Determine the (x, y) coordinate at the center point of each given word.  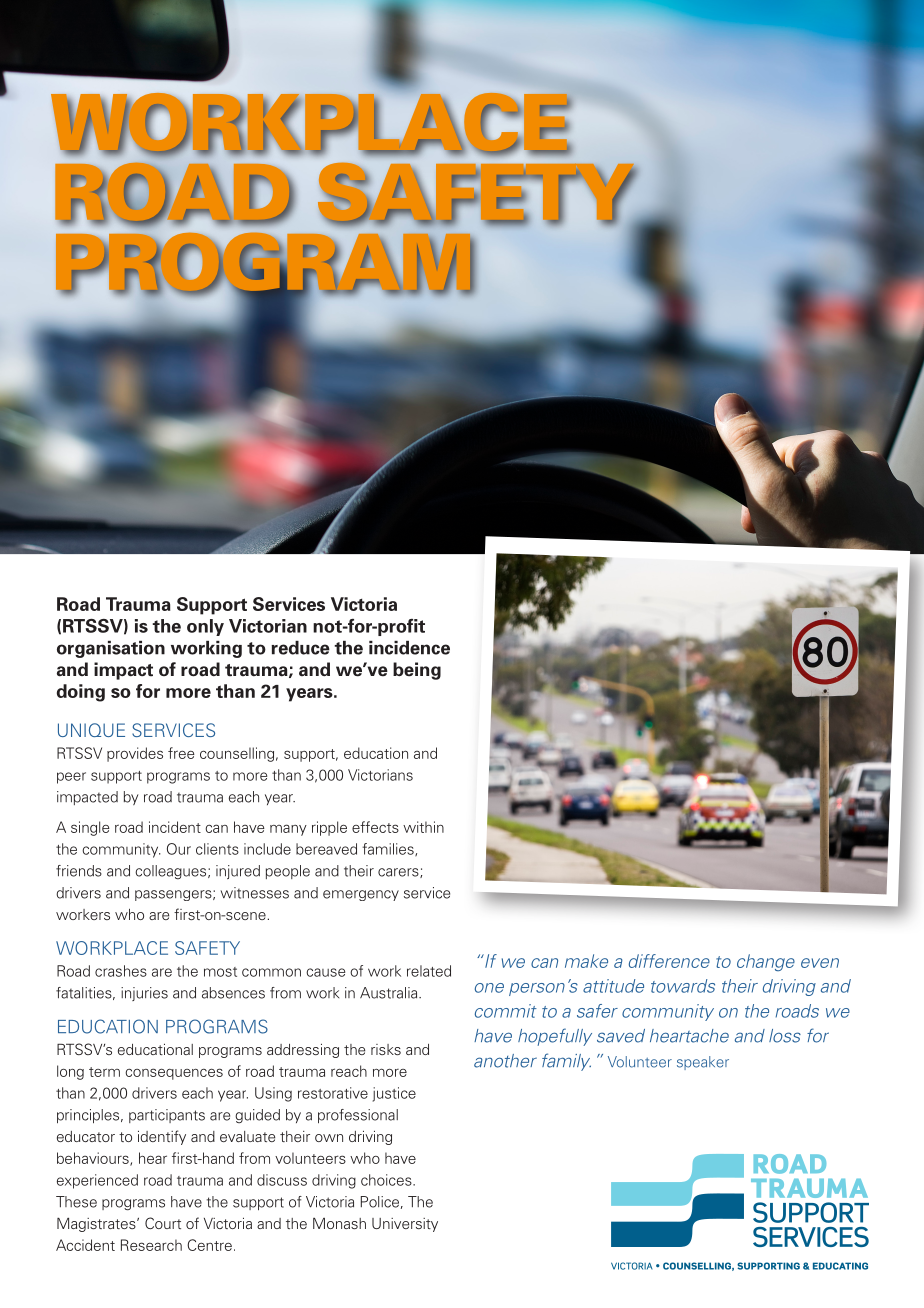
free (181, 753)
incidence (409, 648)
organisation (111, 649)
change (766, 962)
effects (375, 827)
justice (394, 1094)
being (417, 671)
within (423, 827)
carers (399, 873)
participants (167, 1116)
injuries (144, 994)
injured (238, 872)
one (489, 988)
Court (163, 1223)
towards (683, 986)
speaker (703, 1063)
